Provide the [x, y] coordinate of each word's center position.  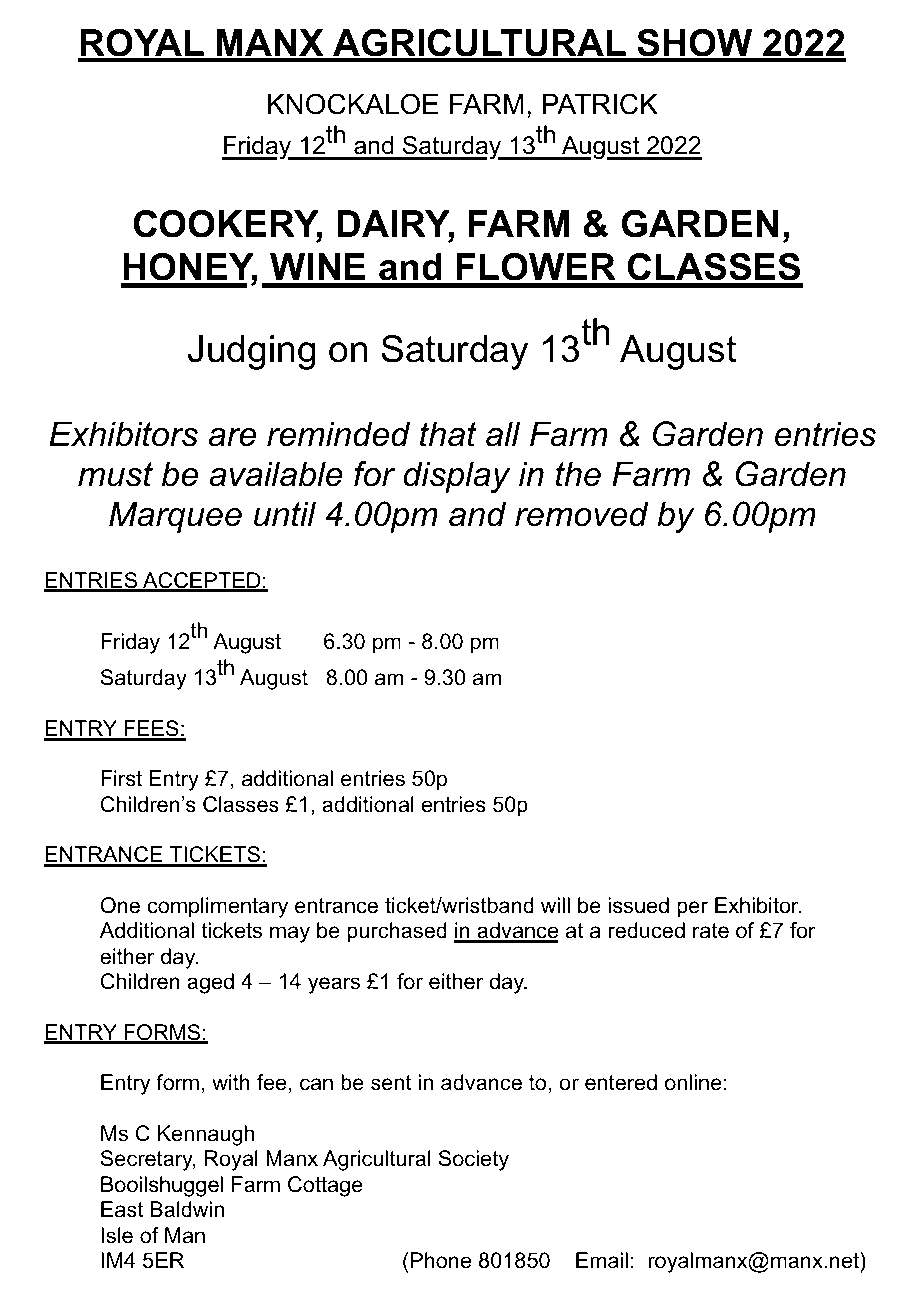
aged [210, 983]
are [232, 437]
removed [582, 514]
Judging [252, 352]
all [503, 434]
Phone [441, 1260]
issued [638, 905]
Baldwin [187, 1209]
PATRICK [600, 104]
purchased [397, 932]
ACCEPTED [202, 581]
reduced [647, 930]
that [448, 434]
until [285, 514]
